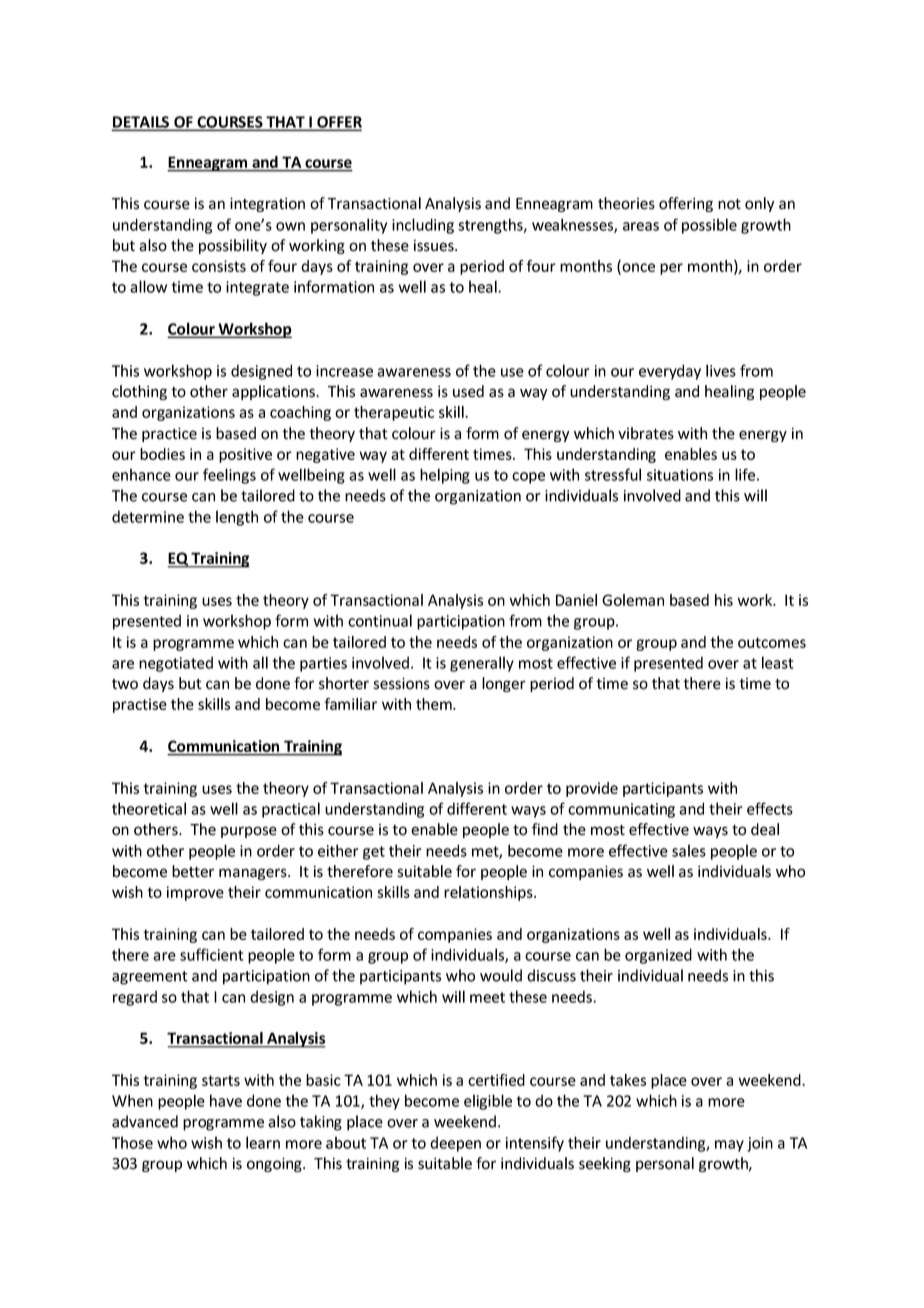 Image resolution: width=924 pixels, height=1308 pixels. I want to click on outcomes, so click(772, 642).
